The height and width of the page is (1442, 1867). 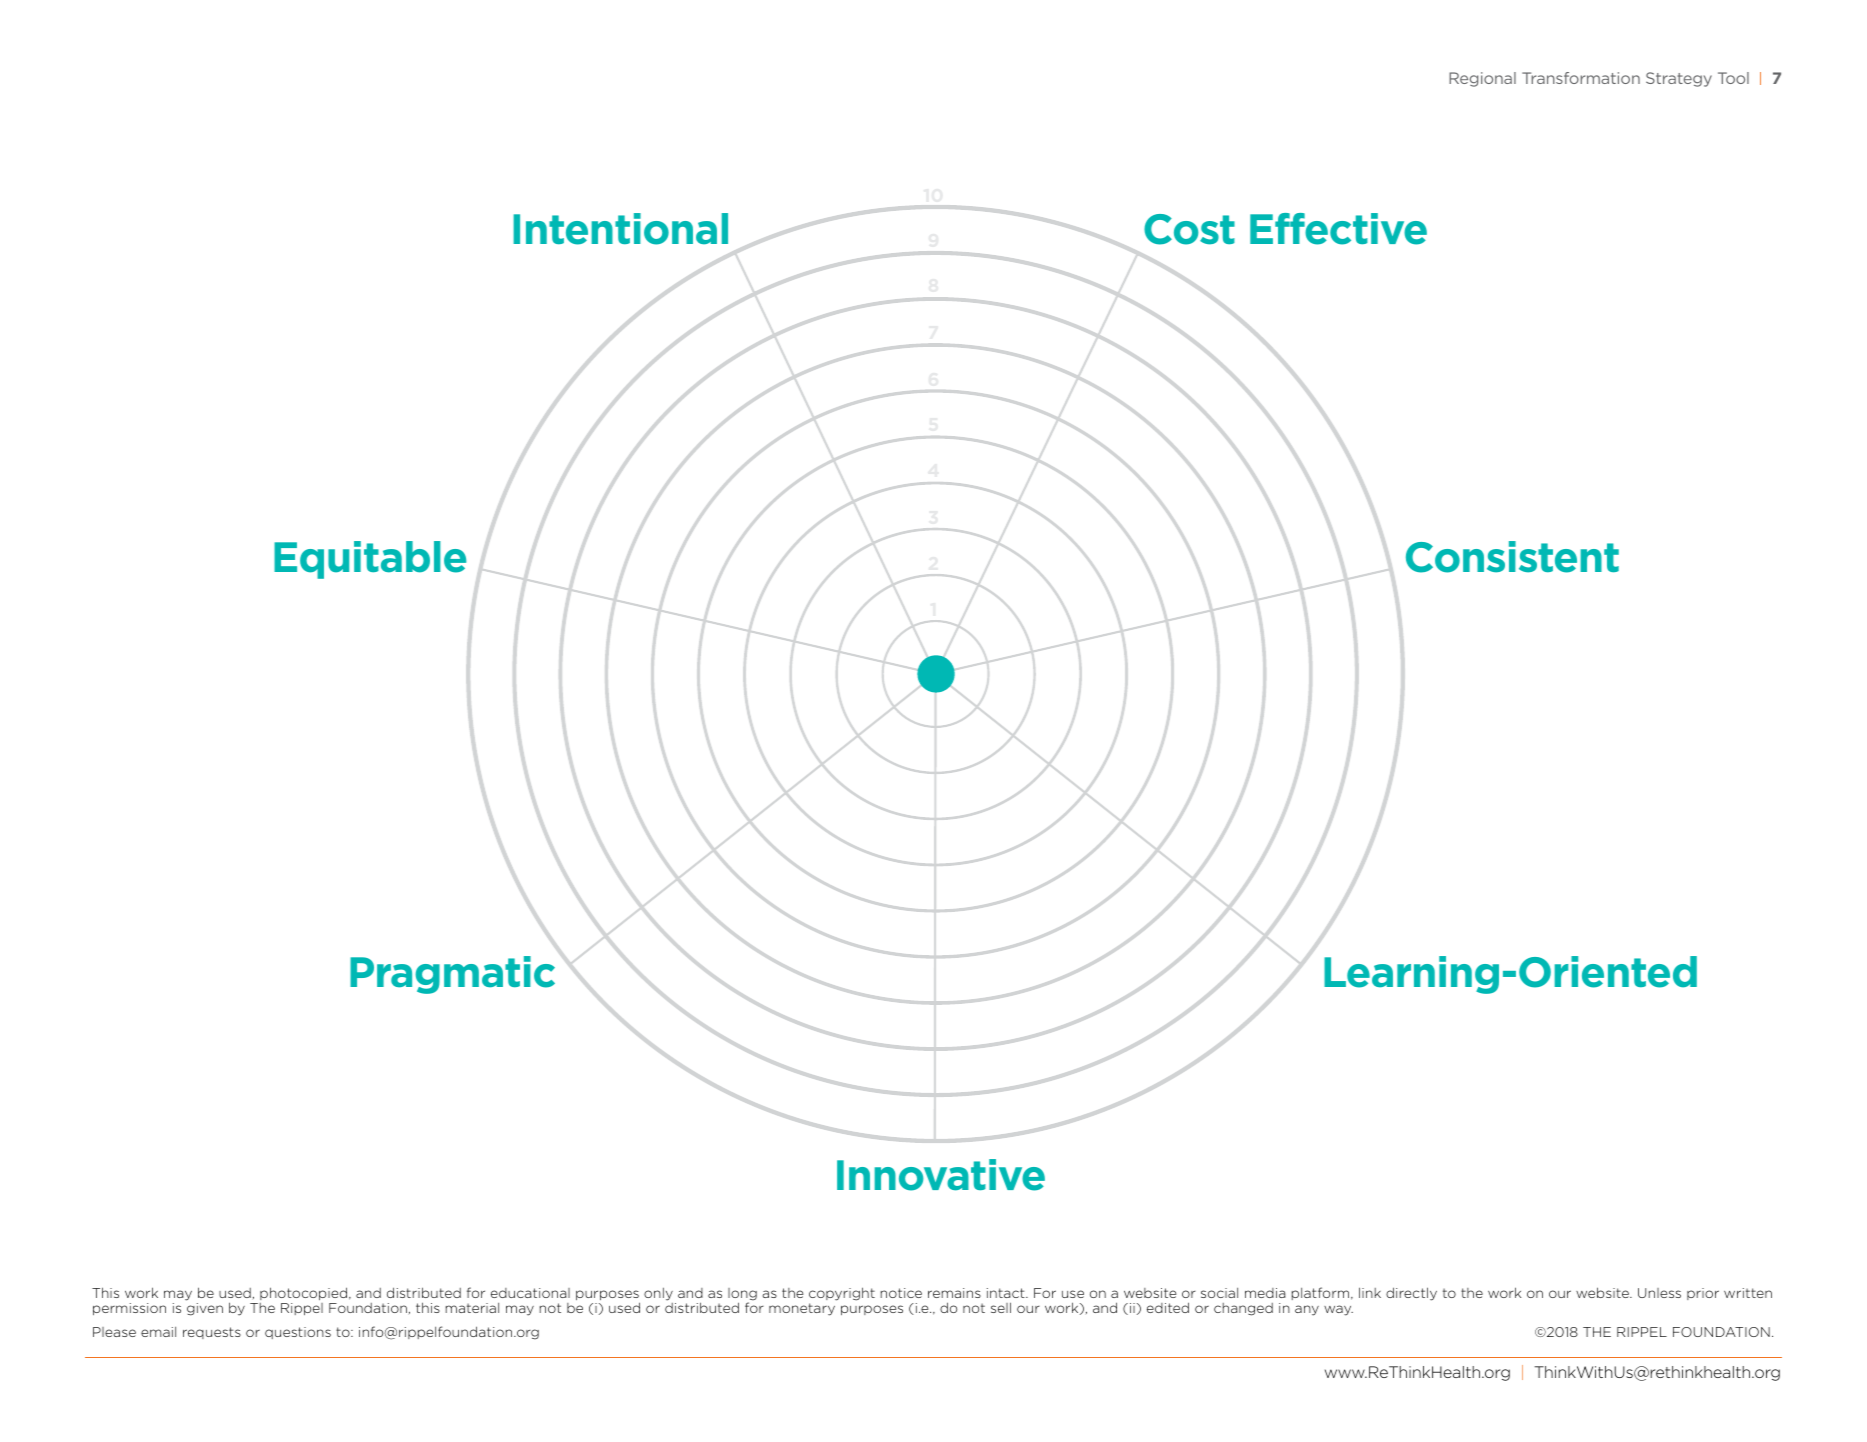 What do you see at coordinates (298, 1333) in the page?
I see `questions` at bounding box center [298, 1333].
